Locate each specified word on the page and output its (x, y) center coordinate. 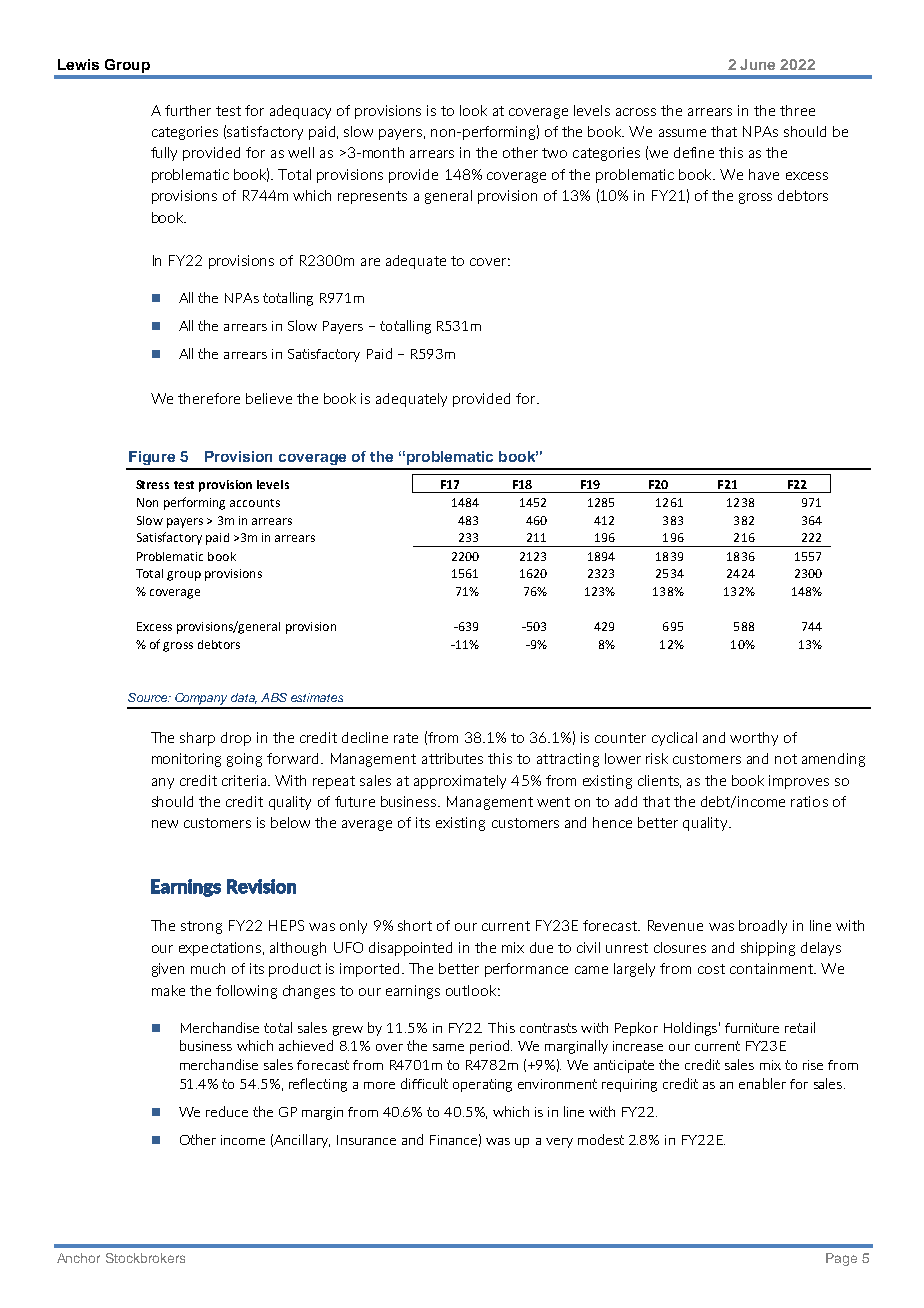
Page (841, 1259)
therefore (209, 398)
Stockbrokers (145, 1258)
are (370, 262)
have (764, 174)
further (188, 110)
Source (149, 697)
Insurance (366, 1140)
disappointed (410, 949)
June (757, 64)
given (168, 970)
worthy (754, 739)
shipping (768, 949)
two (554, 153)
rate (406, 738)
